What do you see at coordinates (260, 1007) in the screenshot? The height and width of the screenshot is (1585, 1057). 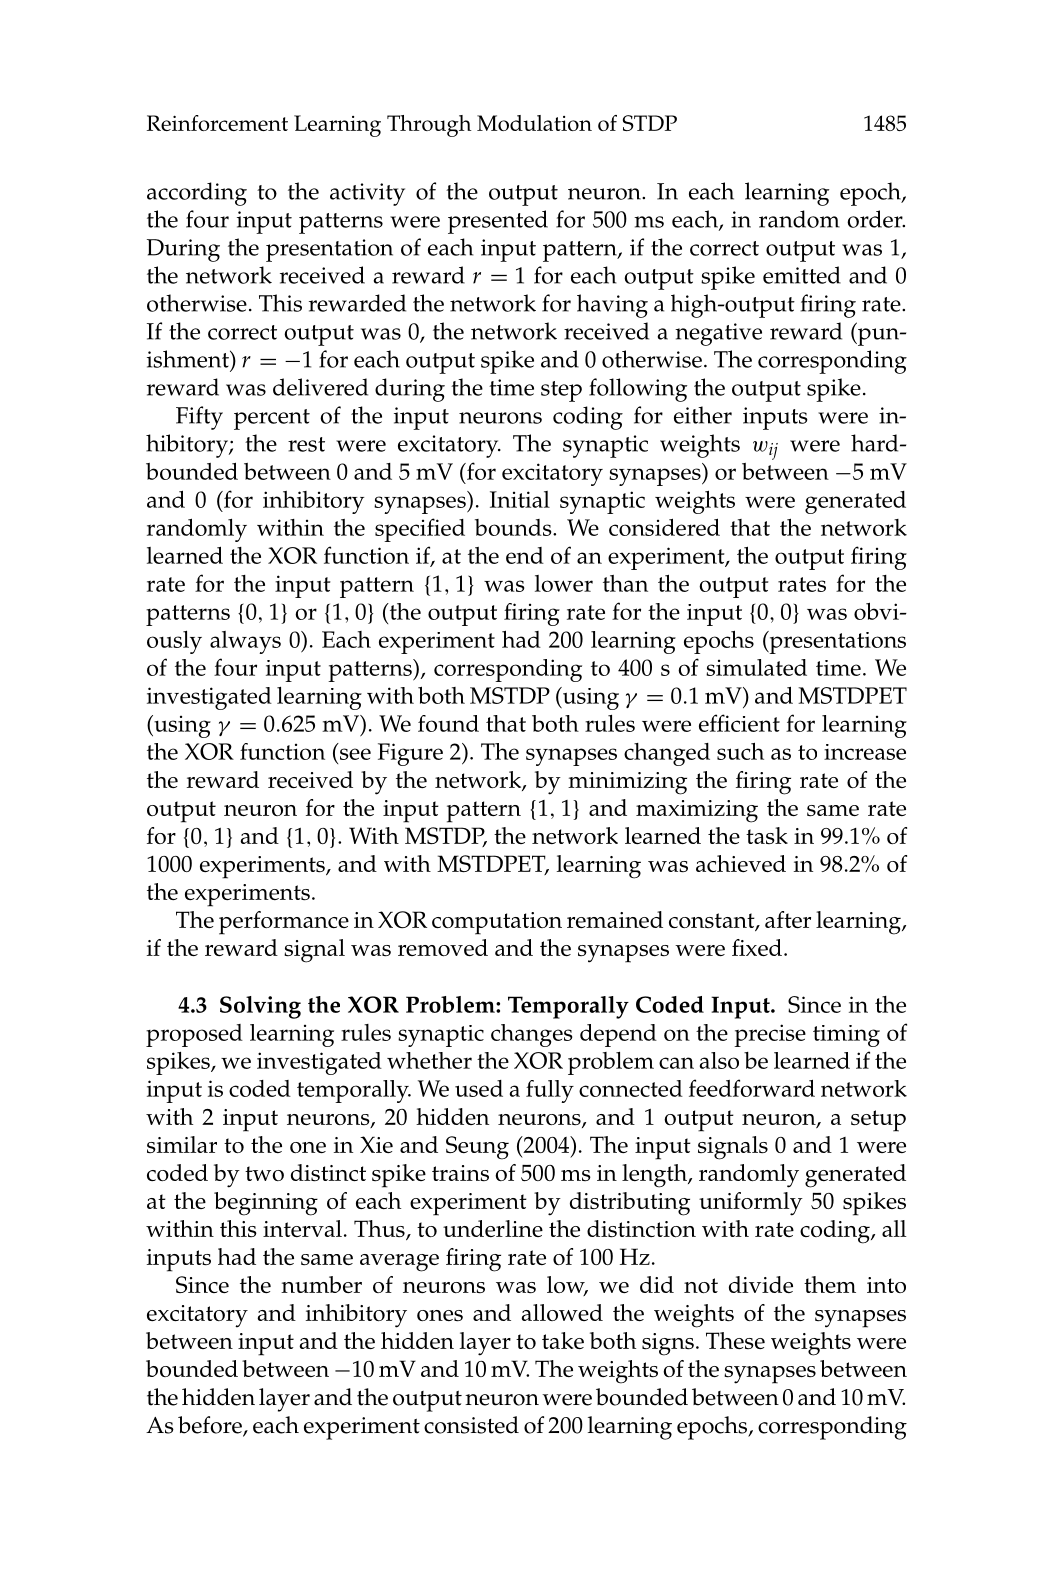 I see `Solving` at bounding box center [260, 1007].
